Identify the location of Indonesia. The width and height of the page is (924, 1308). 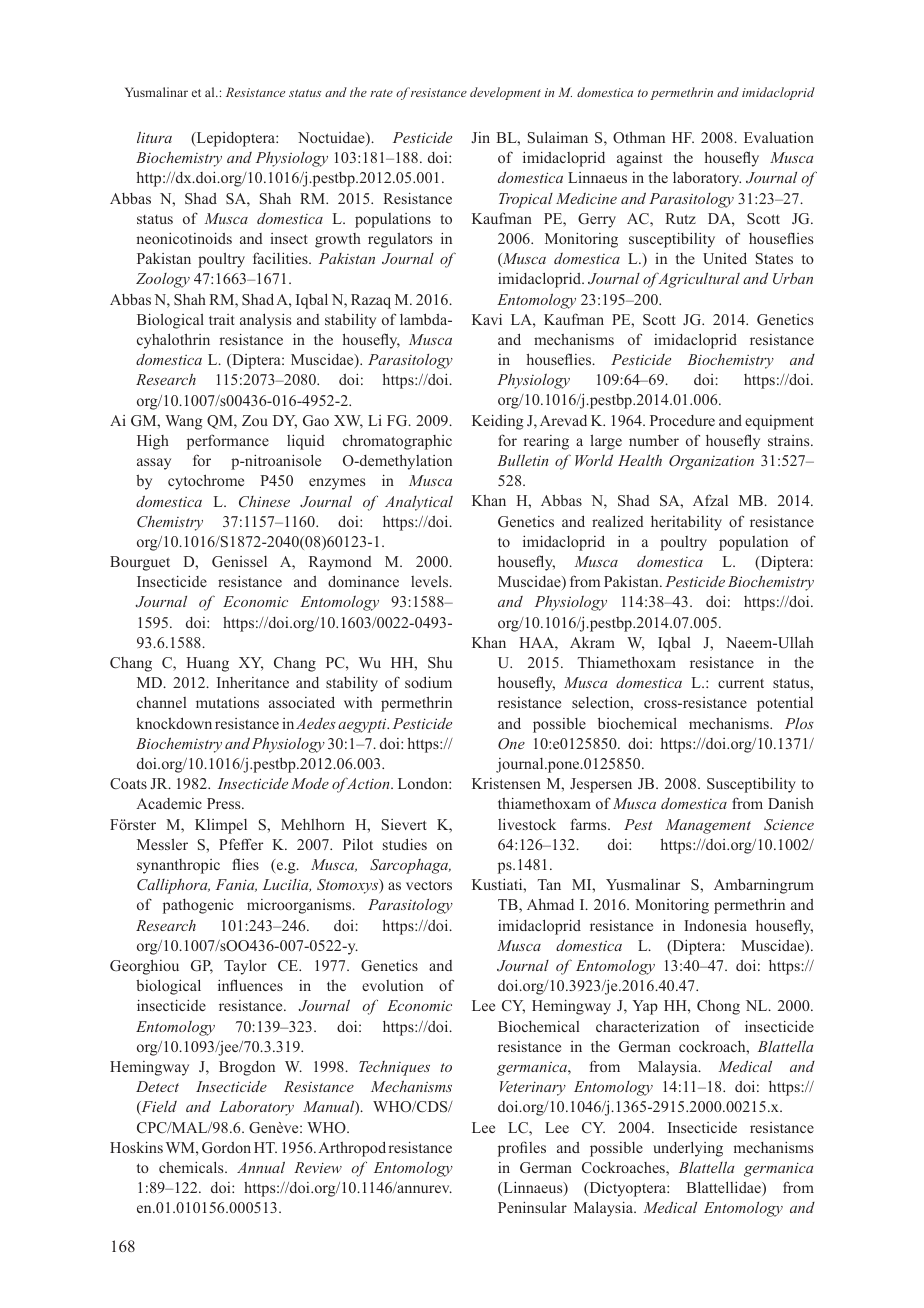
(715, 925).
